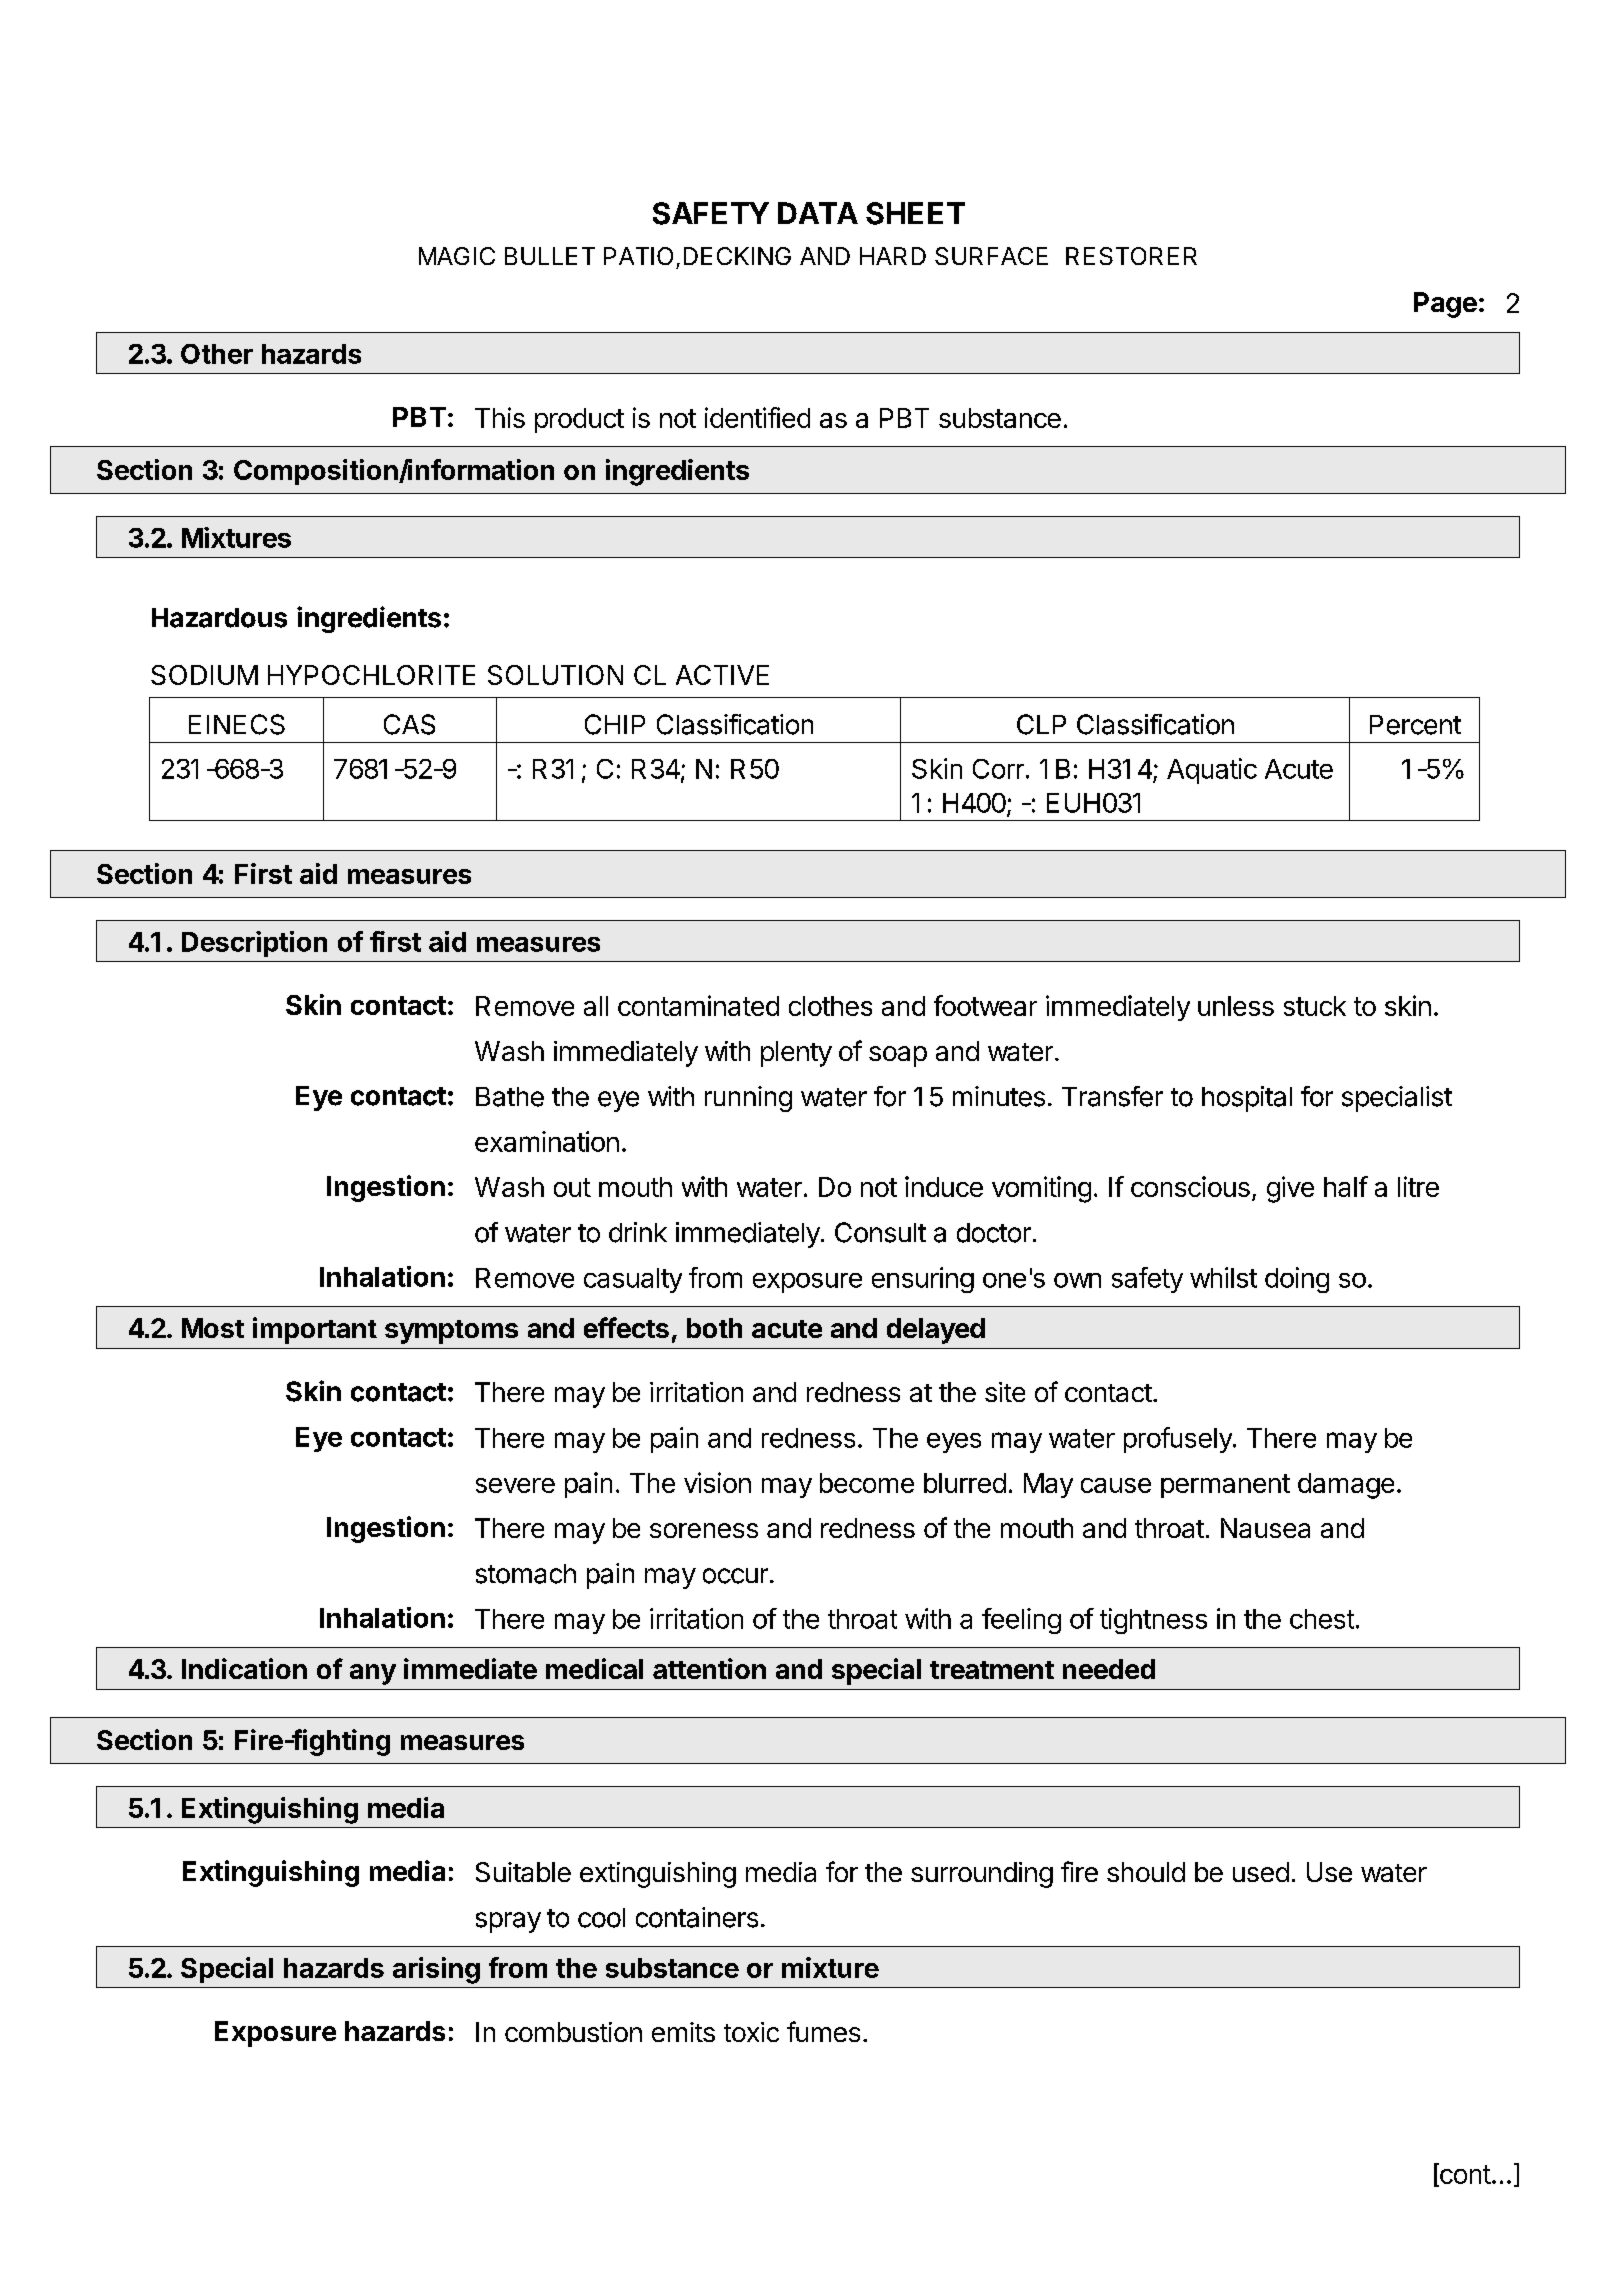 The height and width of the document is (2286, 1615). I want to click on Page, so click(1445, 305).
